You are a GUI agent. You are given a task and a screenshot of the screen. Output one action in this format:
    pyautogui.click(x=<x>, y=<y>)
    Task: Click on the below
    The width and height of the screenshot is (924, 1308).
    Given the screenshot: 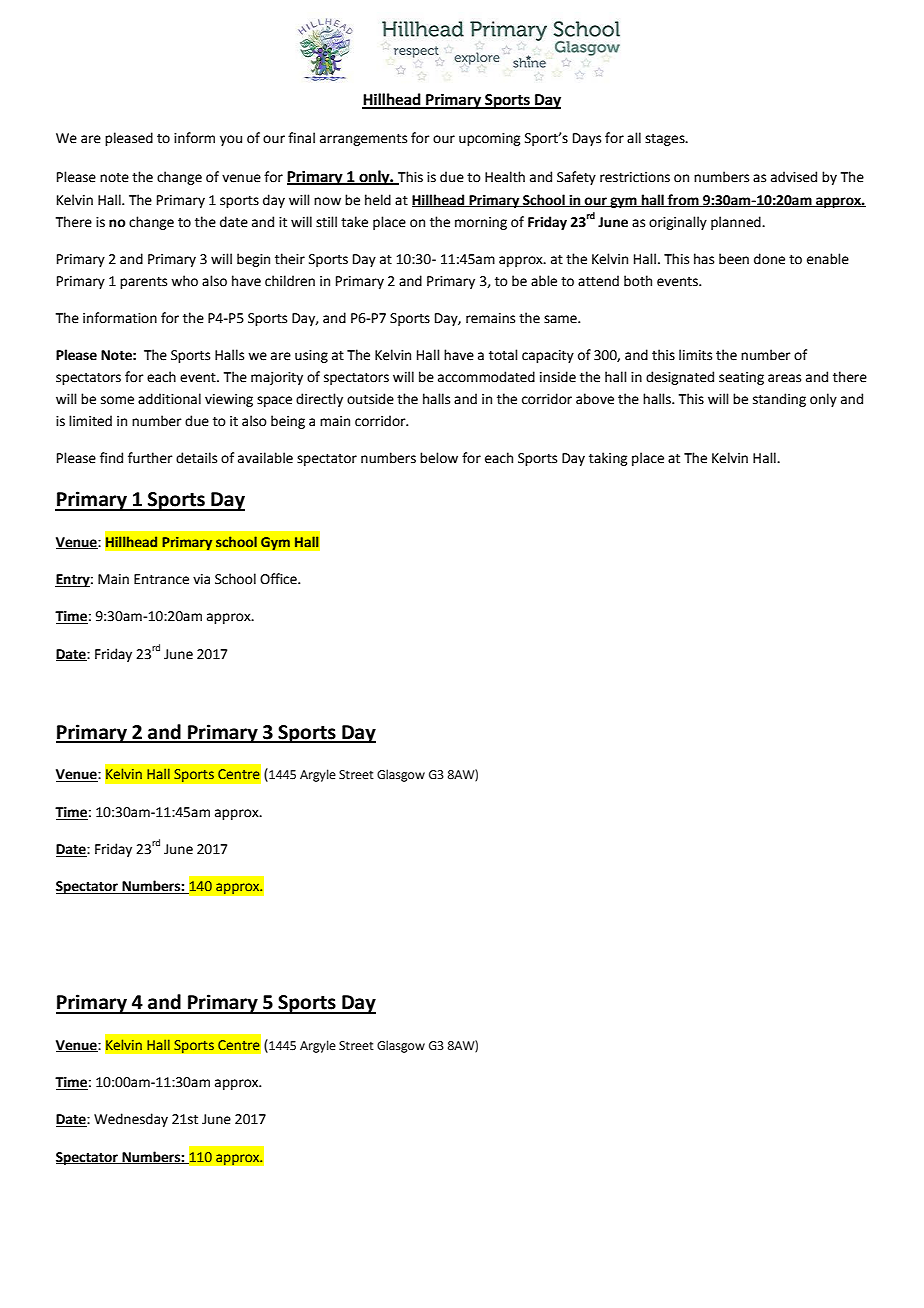 What is the action you would take?
    pyautogui.click(x=439, y=458)
